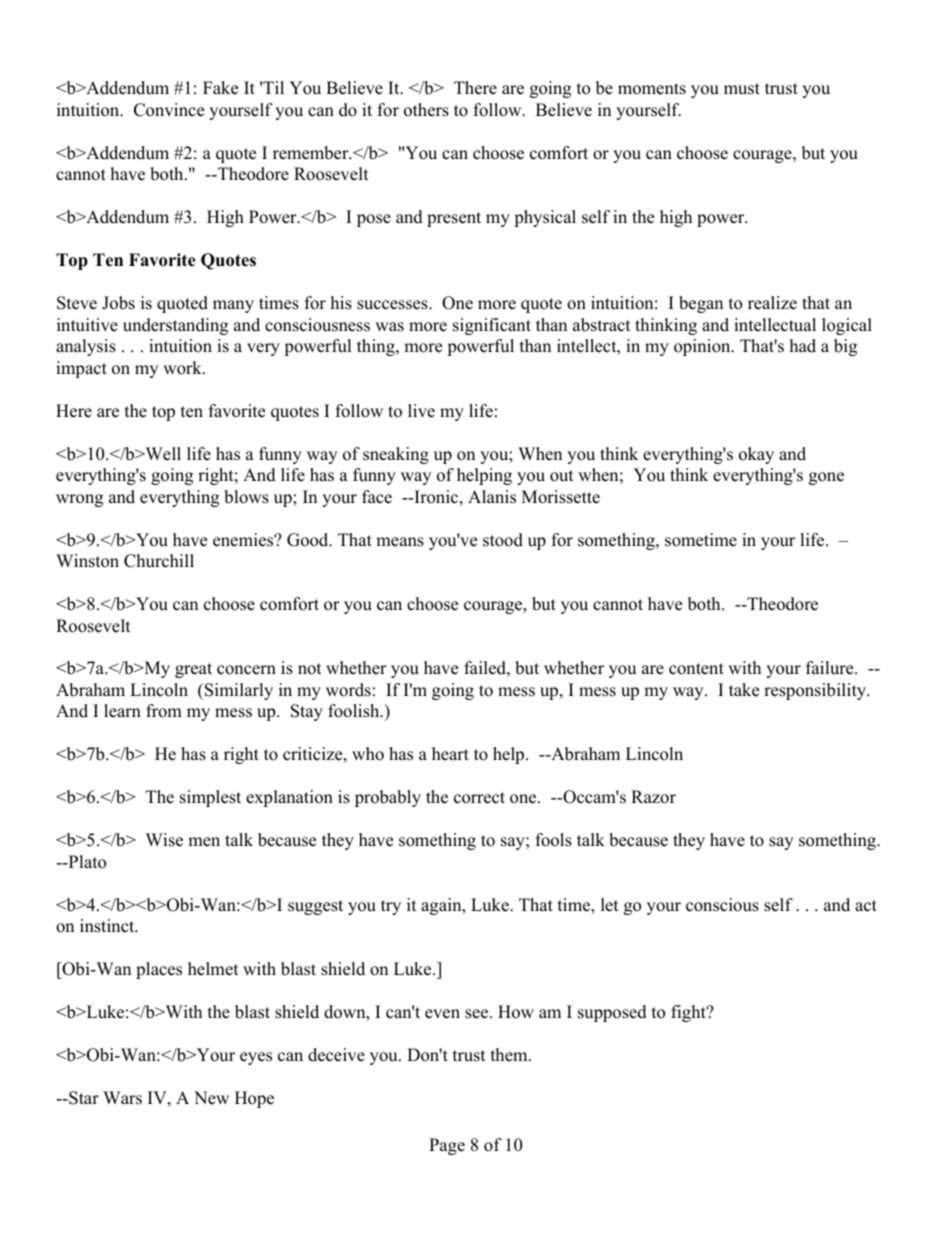 This screenshot has height=1233, width=952. I want to click on others, so click(426, 110).
